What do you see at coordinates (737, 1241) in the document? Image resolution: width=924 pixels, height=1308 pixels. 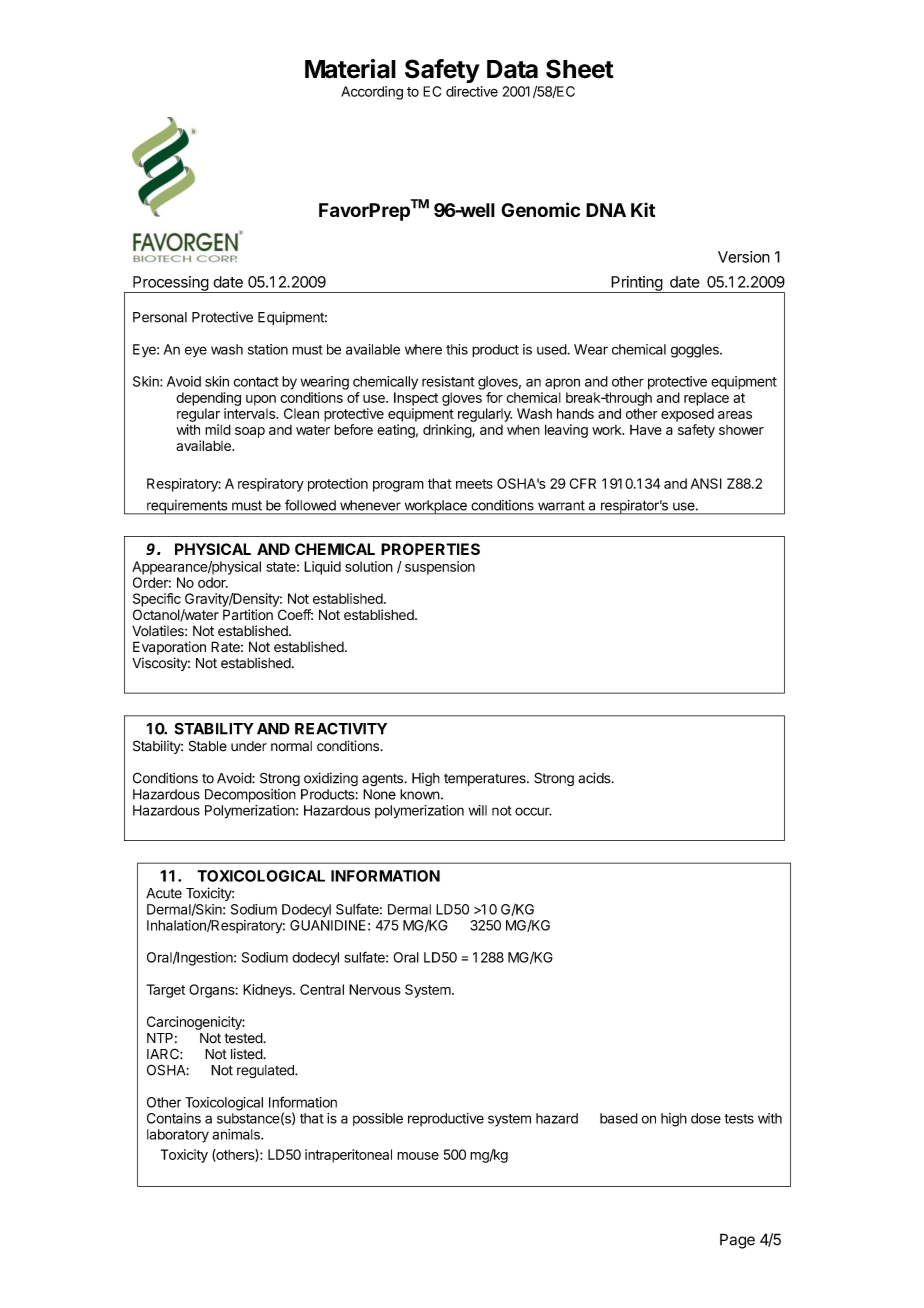 I see `Page` at bounding box center [737, 1241].
